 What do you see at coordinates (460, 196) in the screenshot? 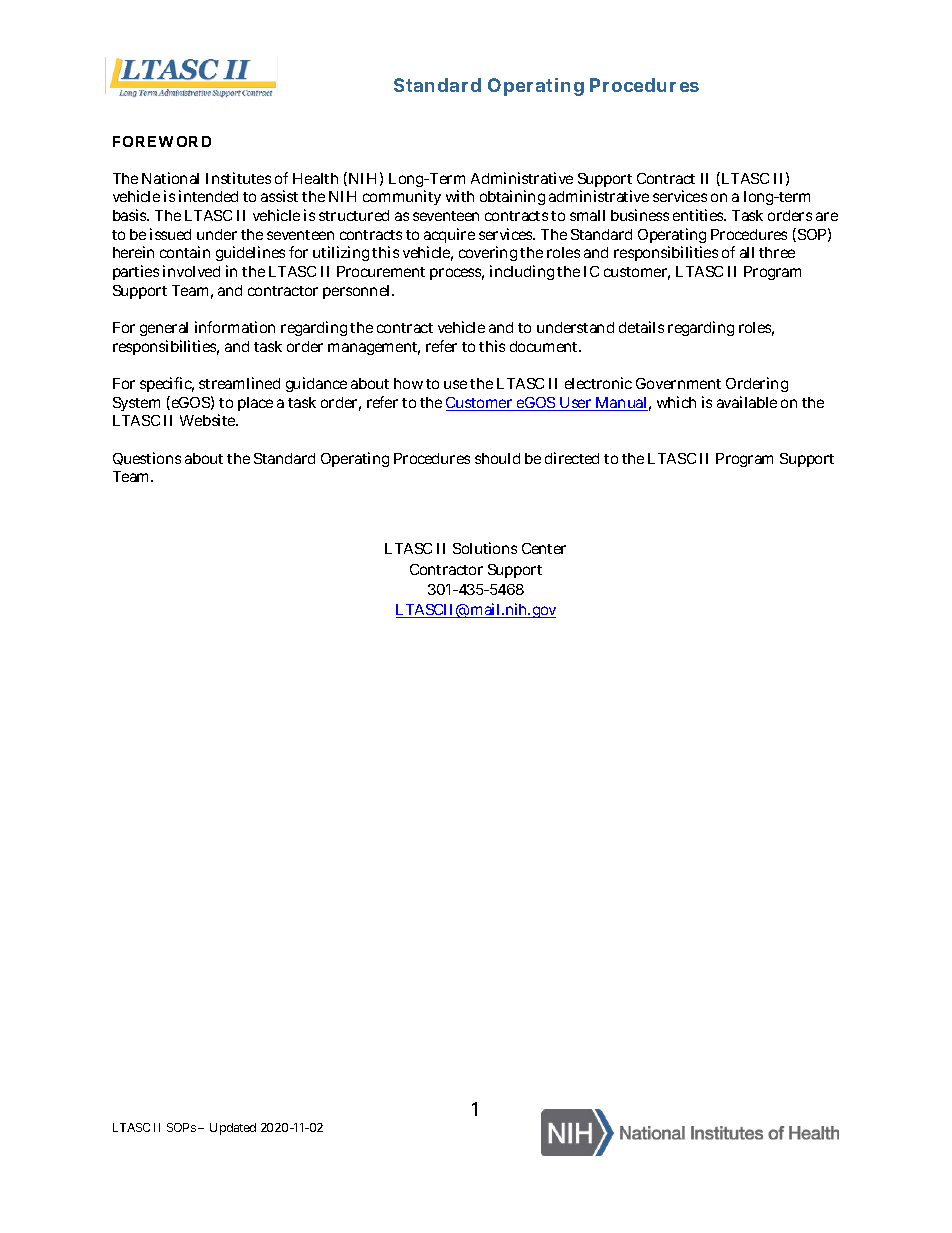
I see `with` at bounding box center [460, 196].
